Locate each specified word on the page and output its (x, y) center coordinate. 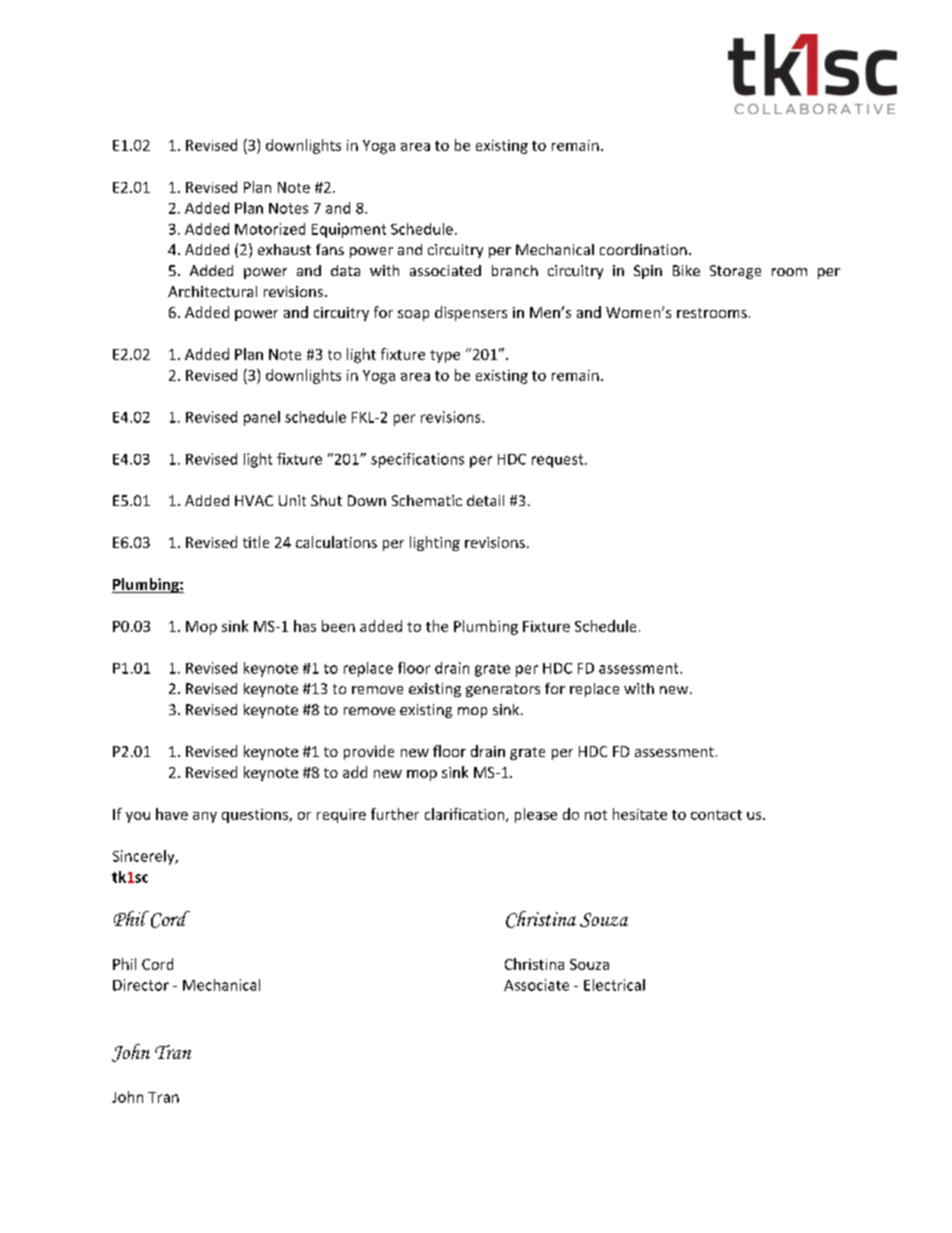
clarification (464, 814)
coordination (643, 249)
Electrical (614, 985)
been (338, 626)
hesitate (640, 814)
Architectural (212, 291)
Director (141, 985)
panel (262, 418)
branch (515, 270)
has (305, 626)
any (205, 817)
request (559, 461)
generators (503, 690)
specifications (417, 460)
